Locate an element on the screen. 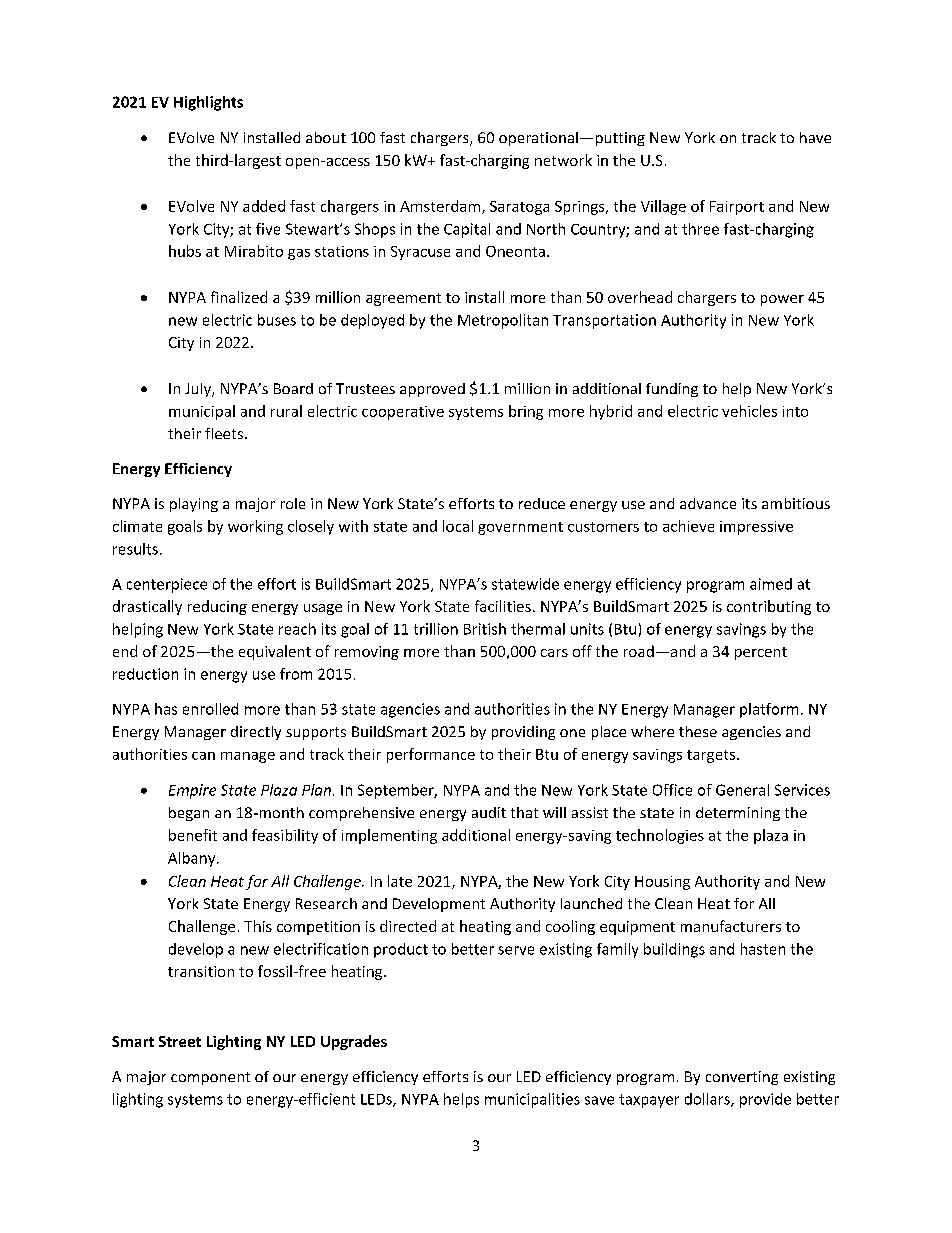 The image size is (952, 1233). reducing is located at coordinates (217, 607).
